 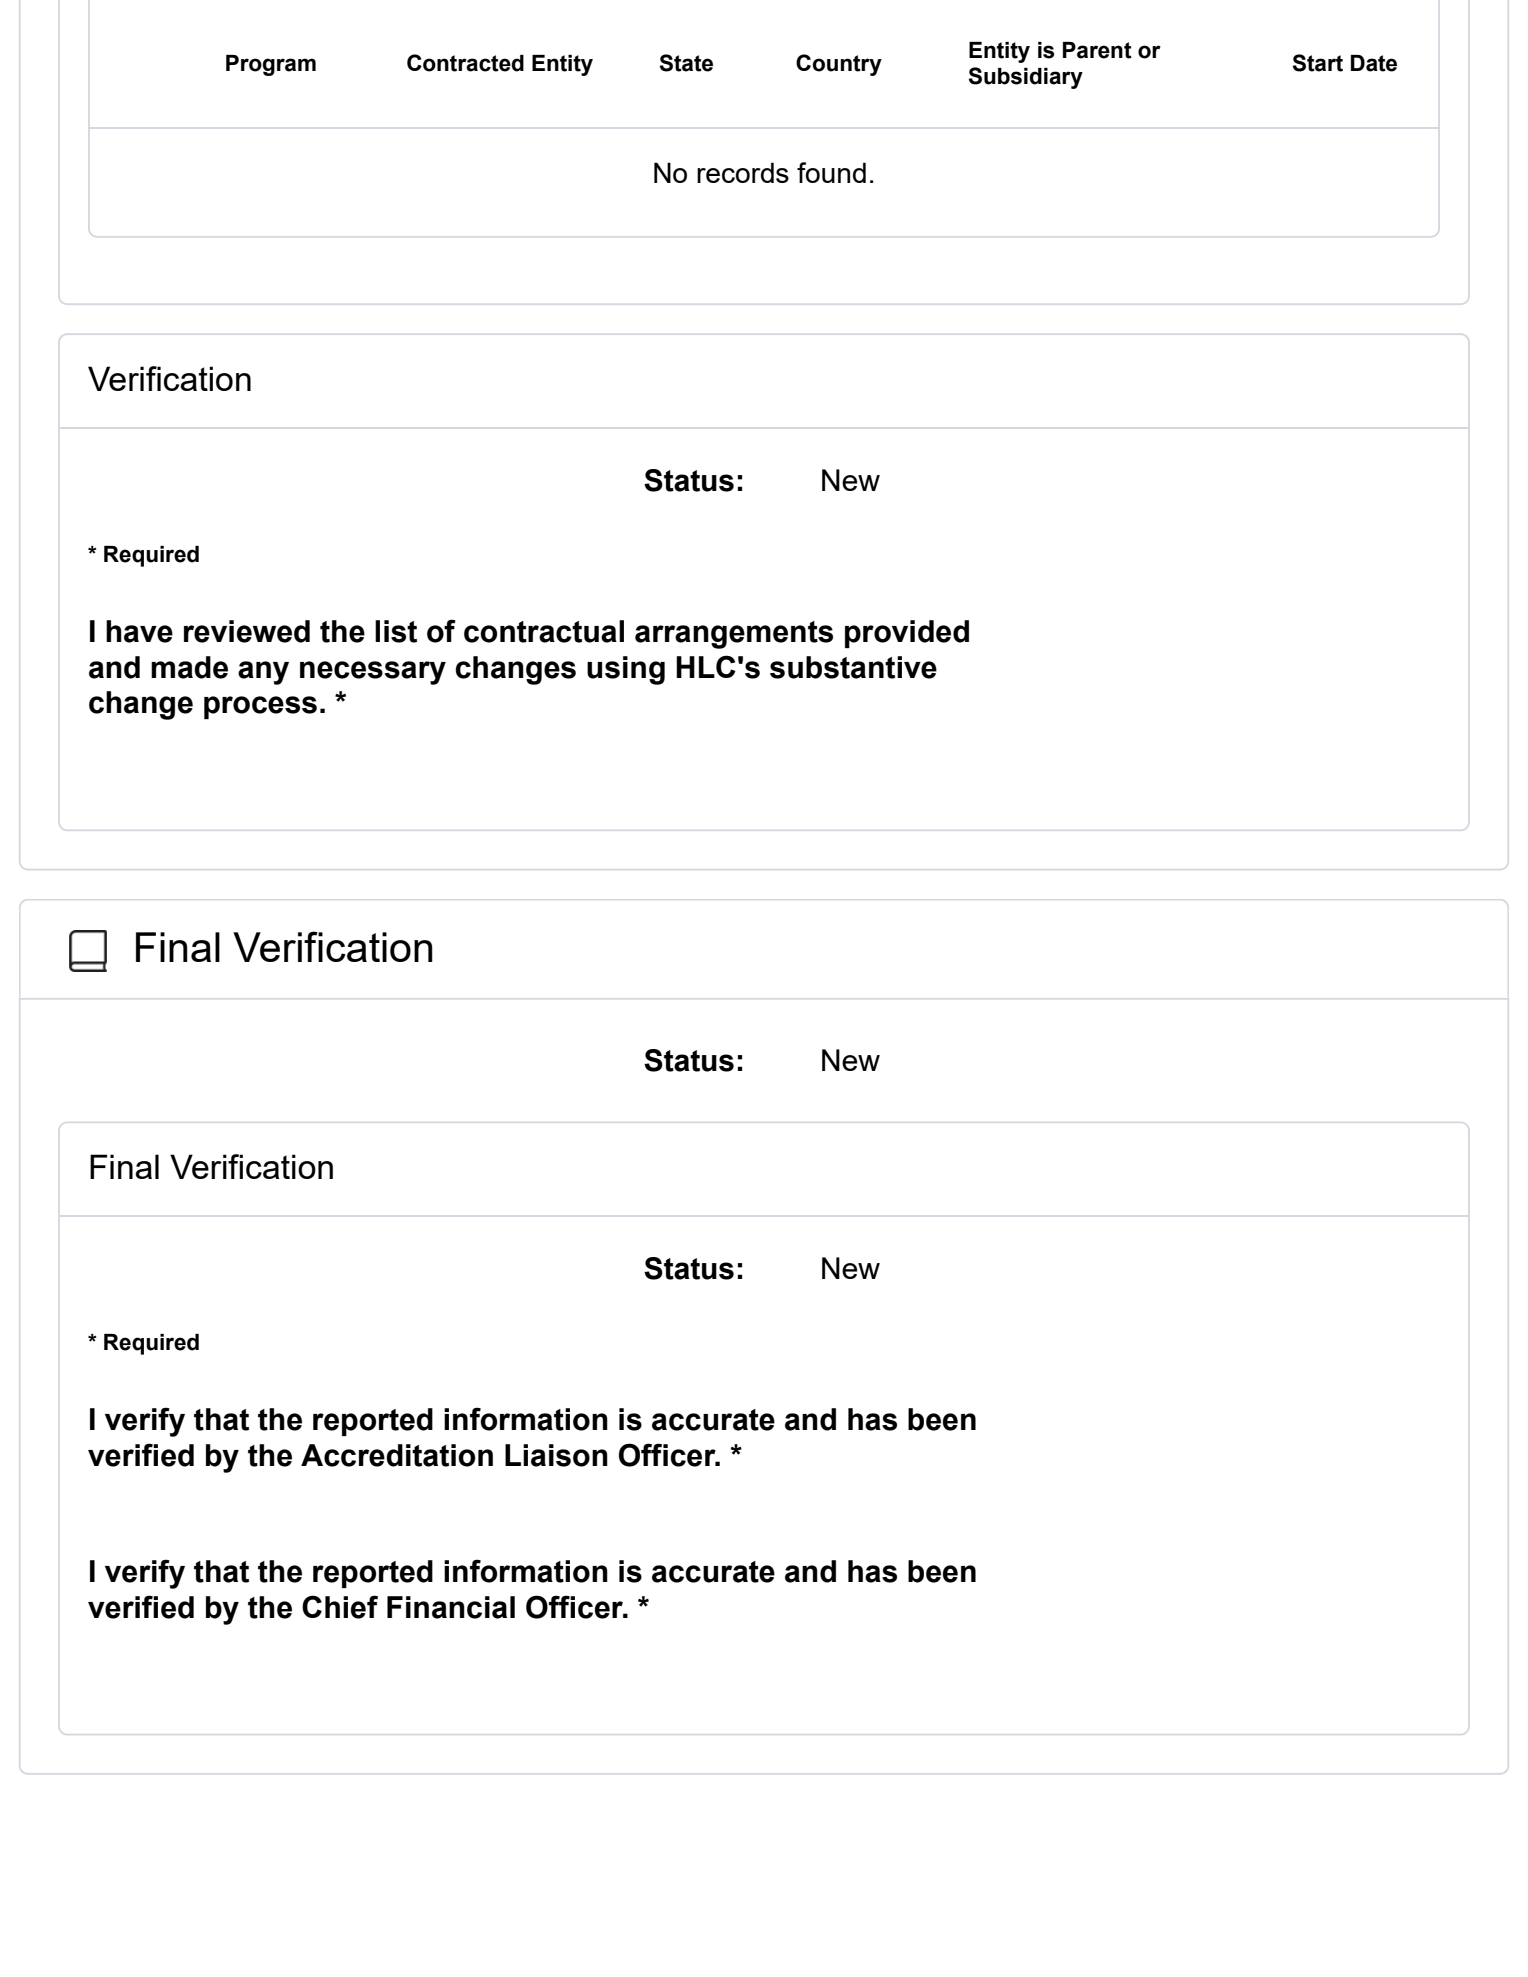 I want to click on State, so click(x=686, y=63).
